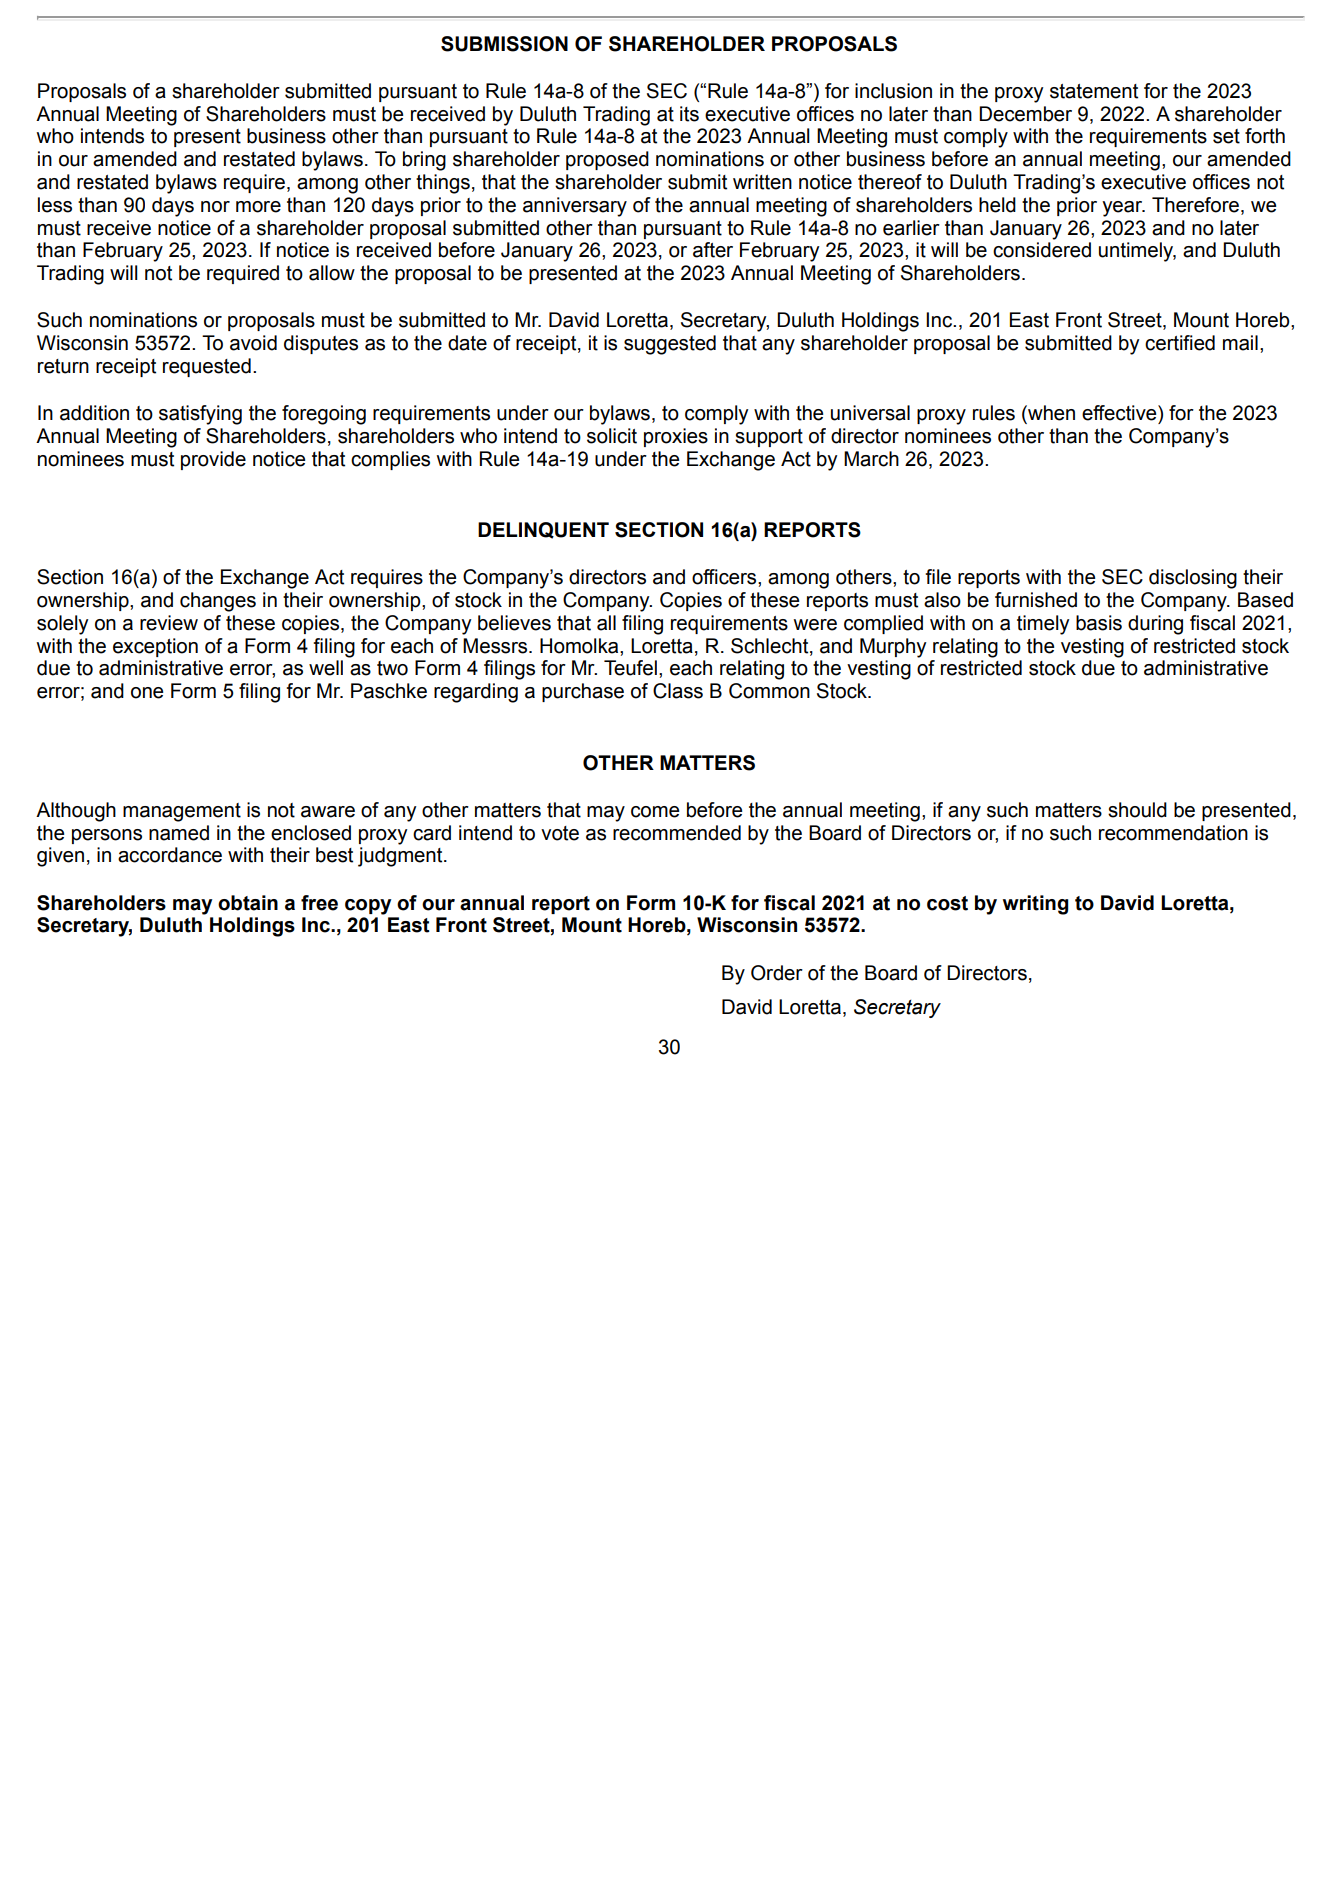 This image has height=1896, width=1340. What do you see at coordinates (670, 345) in the image?
I see `suggested` at bounding box center [670, 345].
